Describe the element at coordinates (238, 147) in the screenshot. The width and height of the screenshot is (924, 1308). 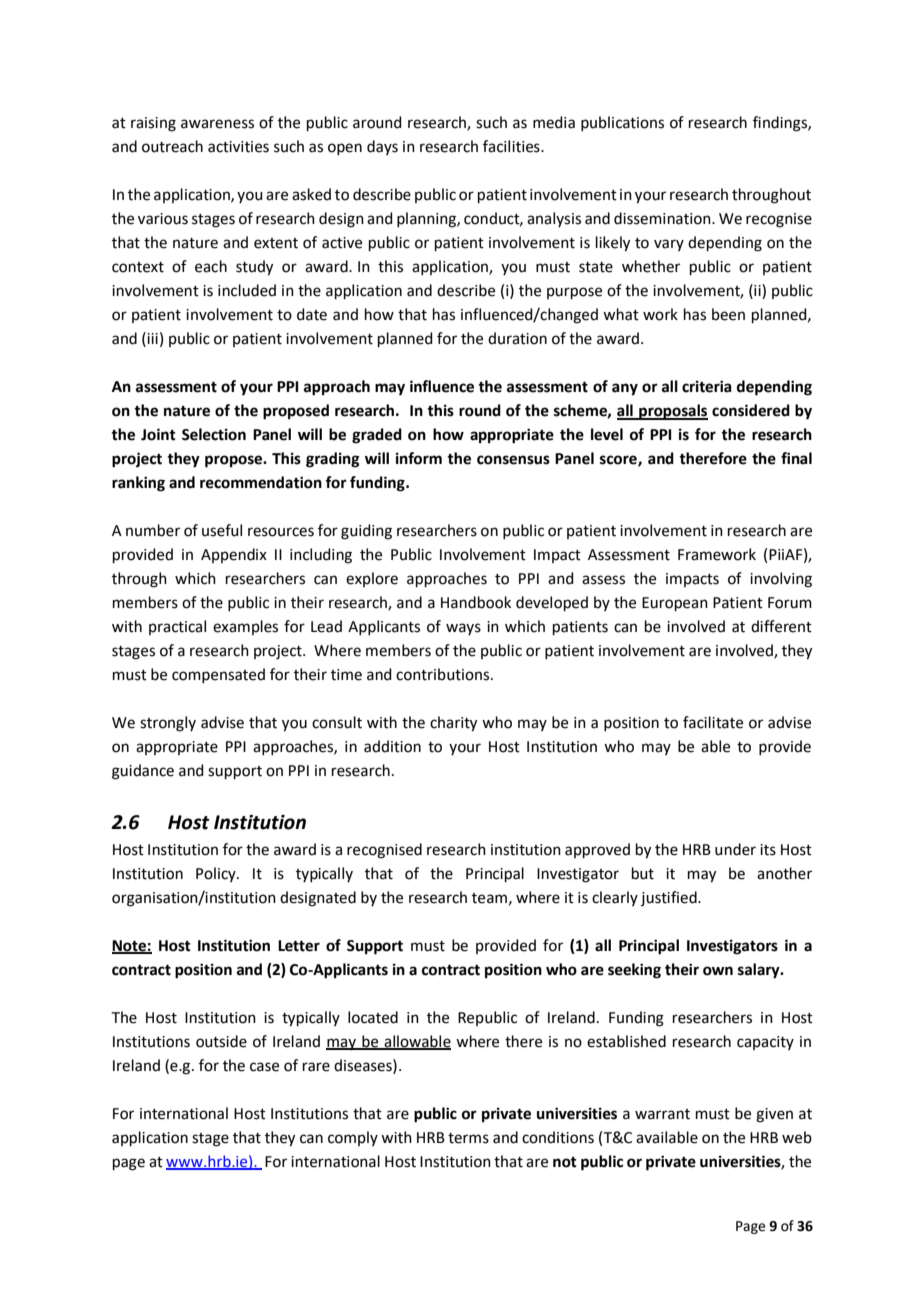
I see `activities` at that location.
